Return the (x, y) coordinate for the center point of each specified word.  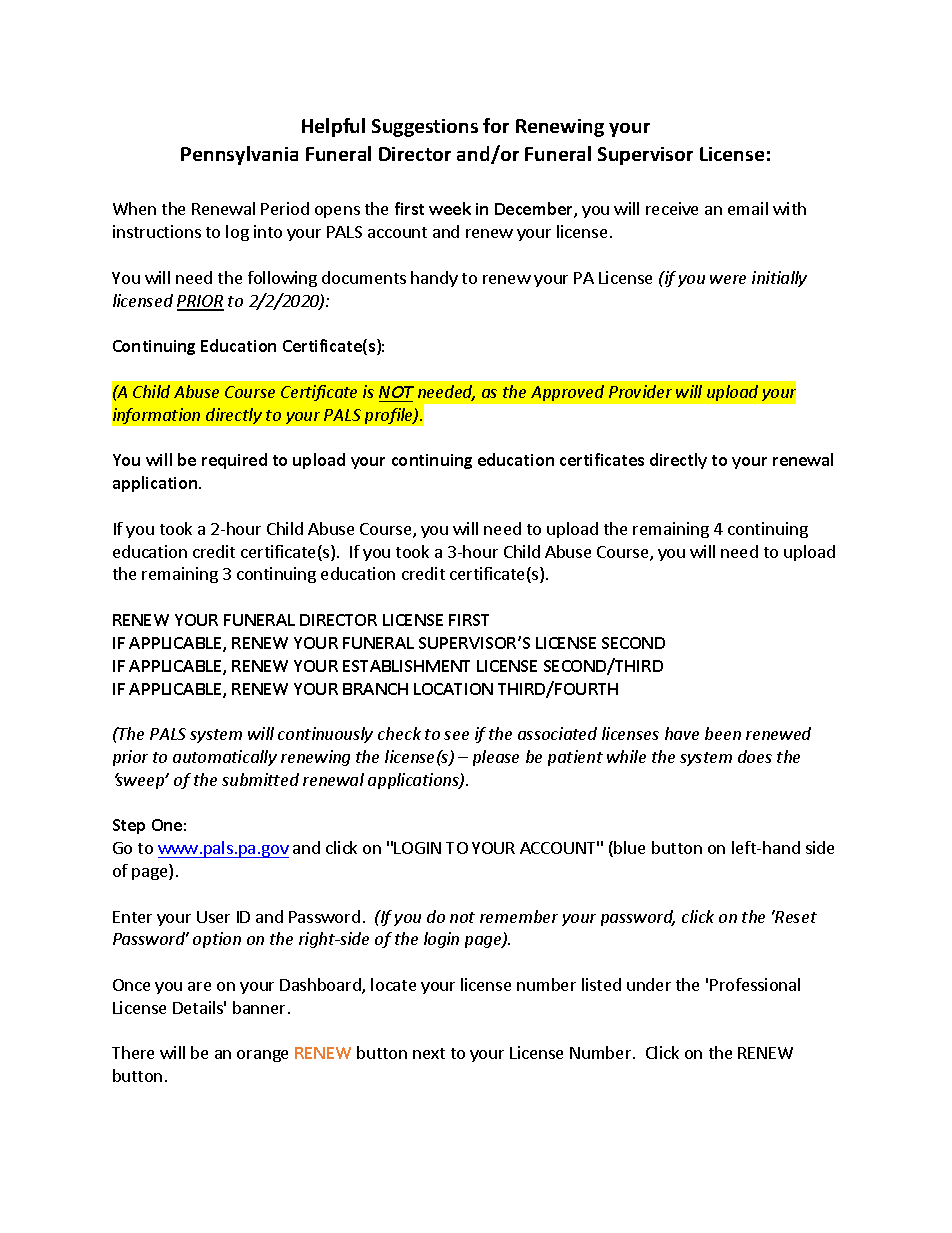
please (496, 758)
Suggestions (425, 128)
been (723, 733)
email (748, 208)
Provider (640, 391)
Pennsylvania (239, 155)
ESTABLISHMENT (406, 666)
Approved (567, 393)
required (234, 461)
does (755, 756)
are (199, 986)
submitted (260, 779)
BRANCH (375, 689)
